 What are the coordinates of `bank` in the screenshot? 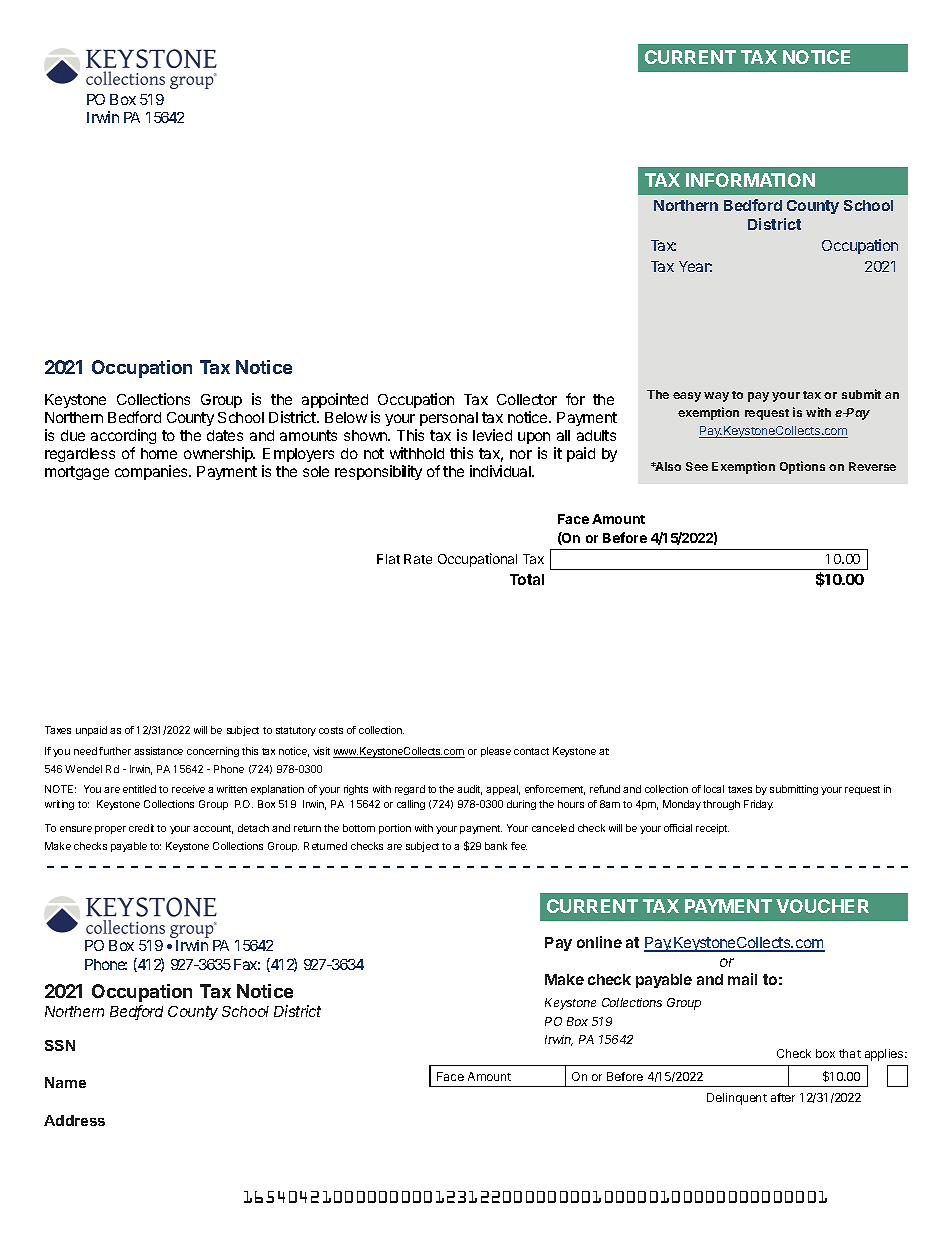 It's located at (496, 846).
